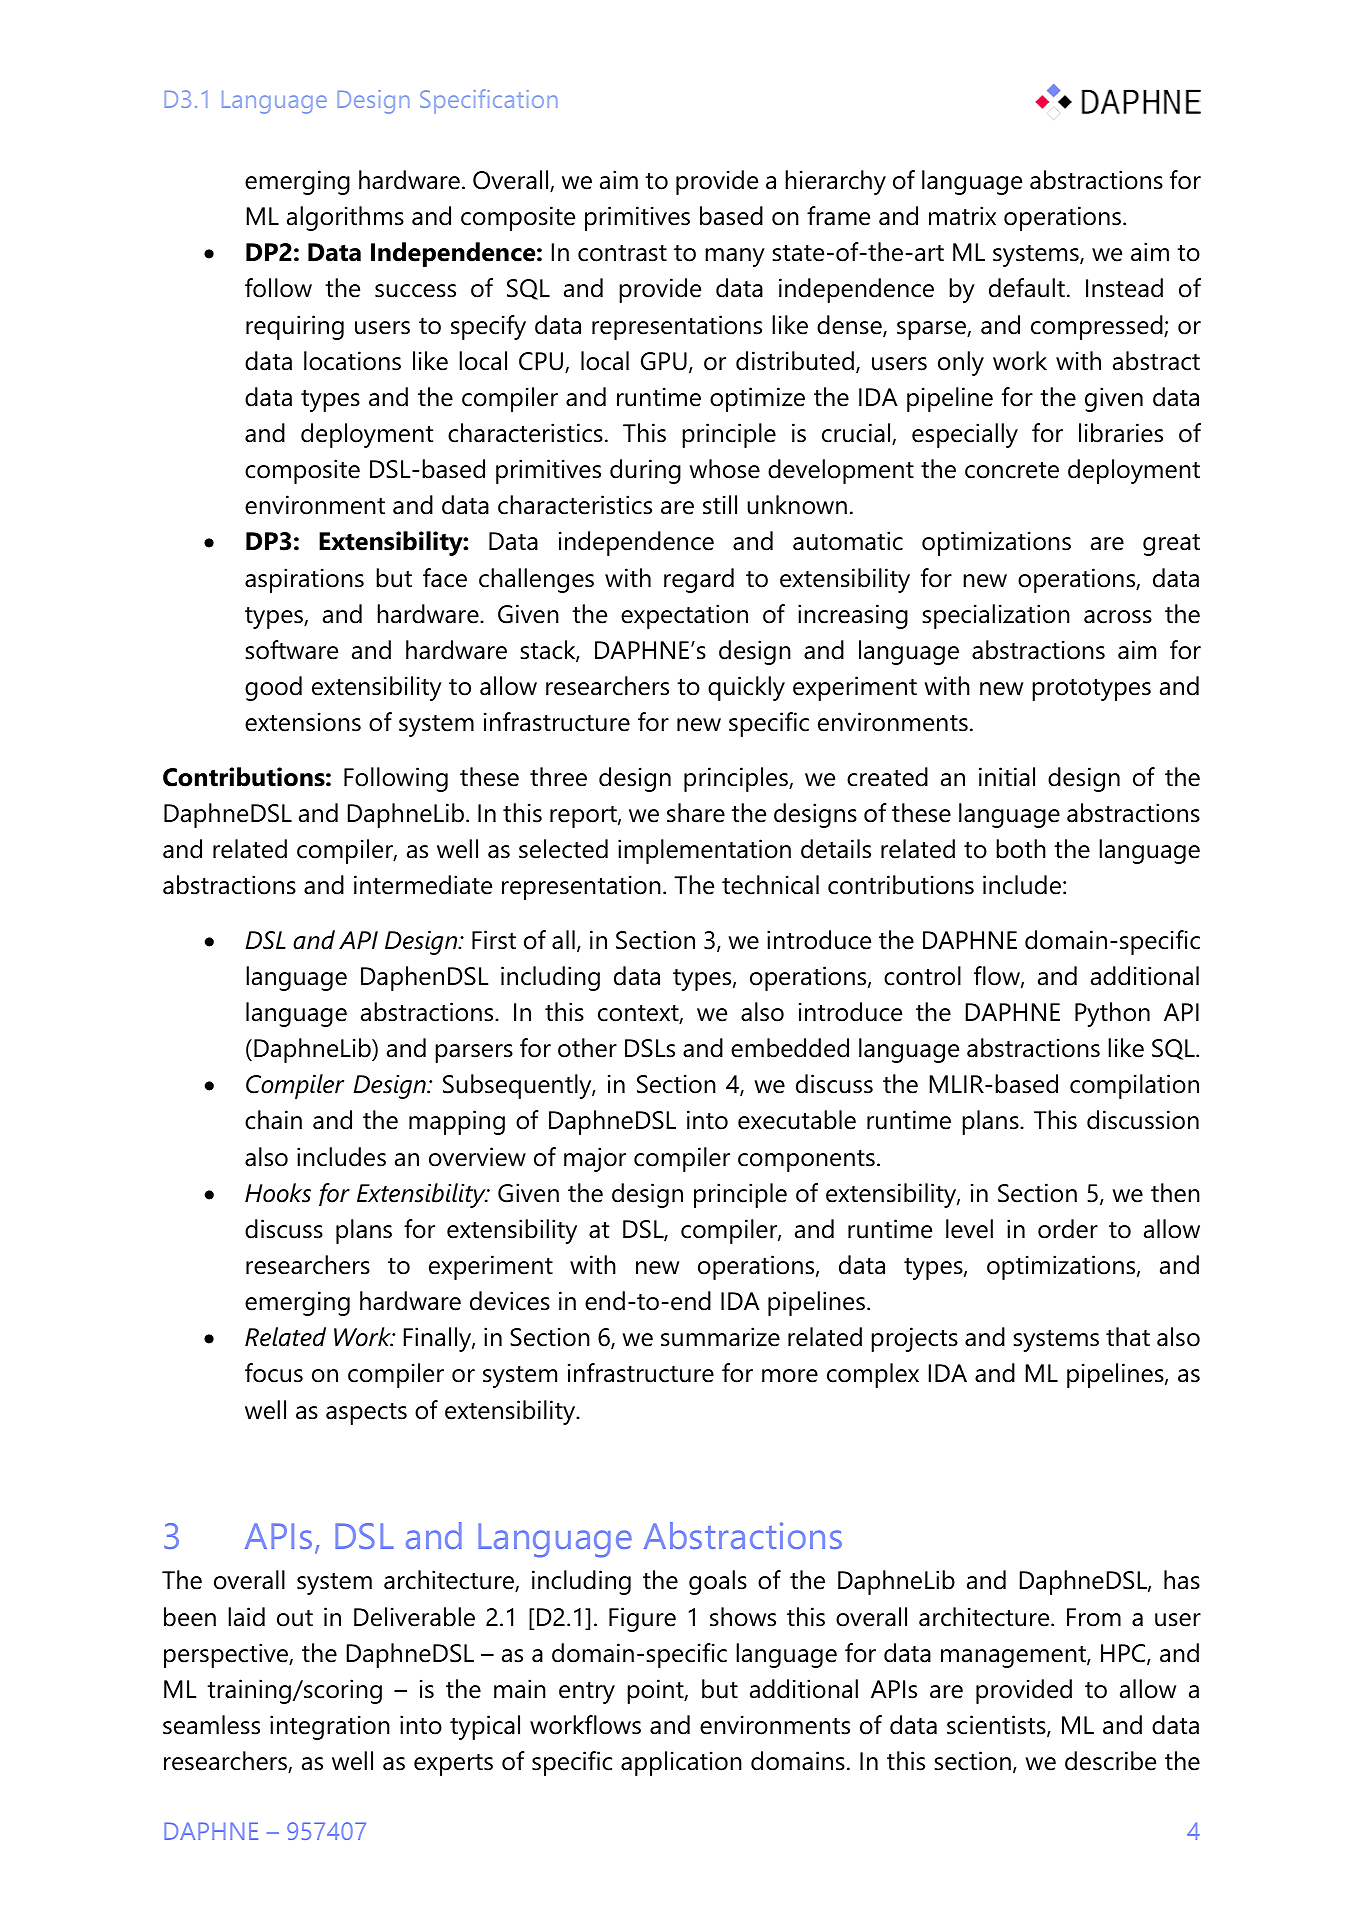  Describe the element at coordinates (681, 1763) in the document. I see `application` at that location.
